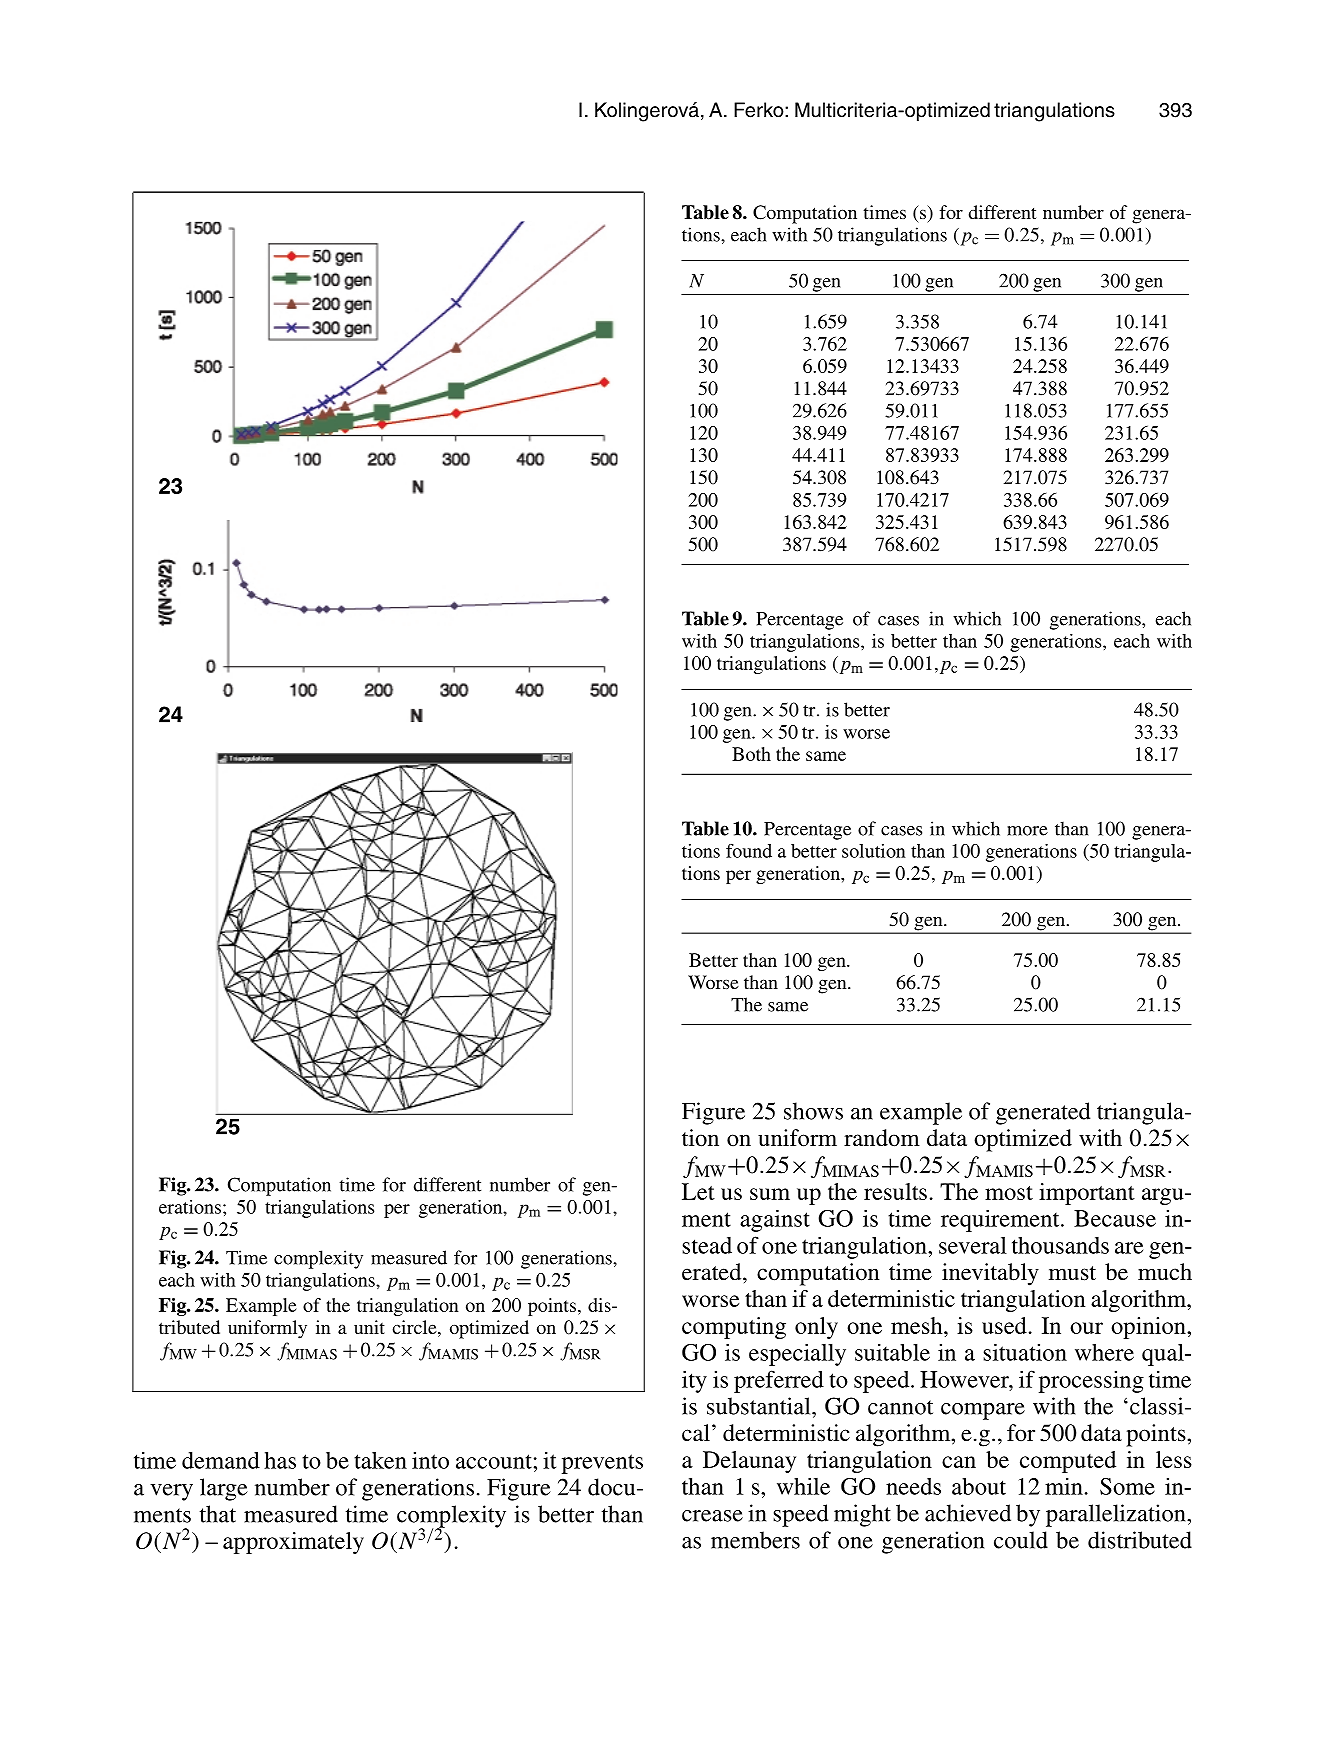 The width and height of the page is (1331, 1756). What do you see at coordinates (813, 1111) in the page?
I see `shows` at bounding box center [813, 1111].
